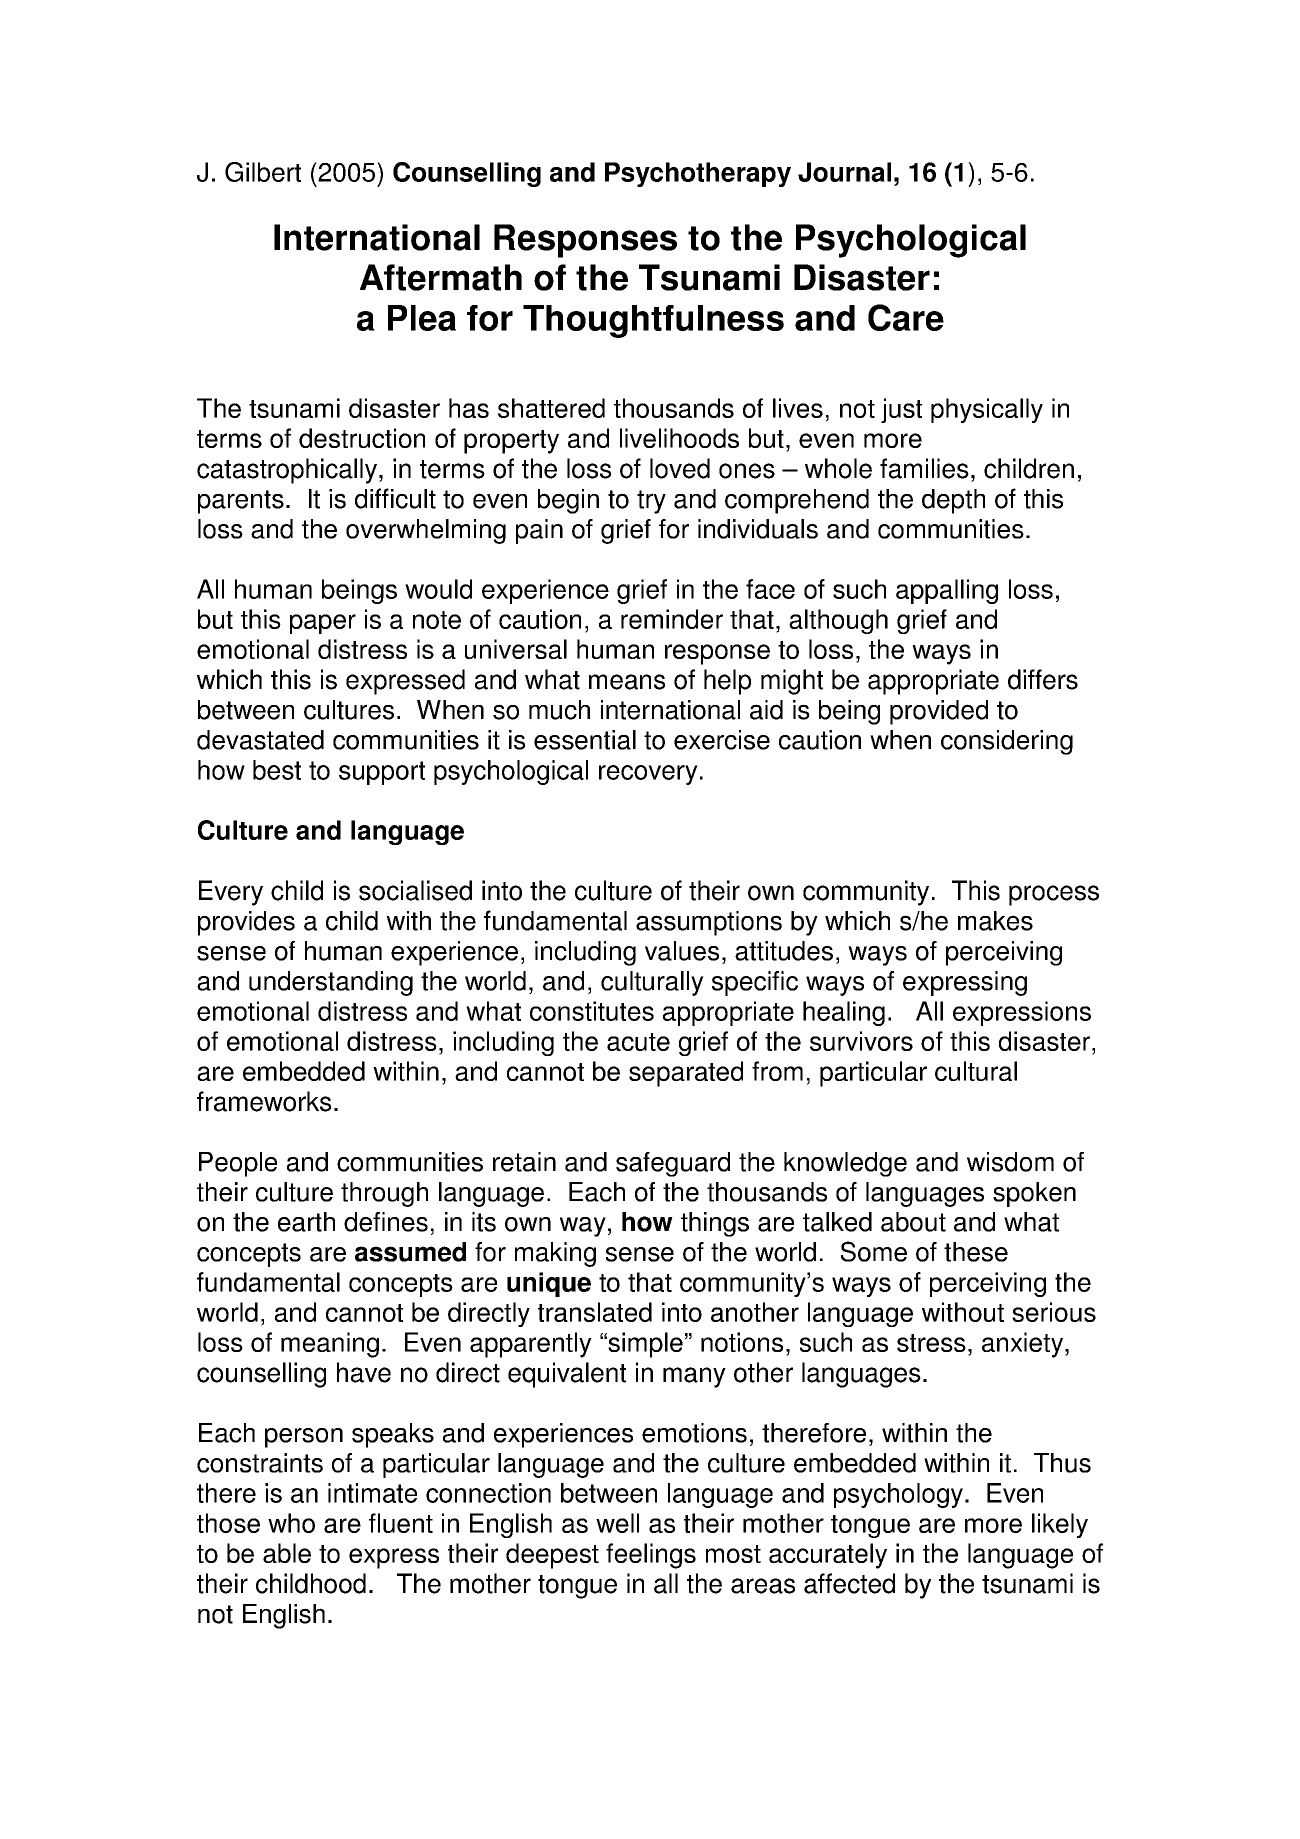 This screenshot has width=1300, height=1839. Describe the element at coordinates (651, 502) in the screenshot. I see `try` at that location.
